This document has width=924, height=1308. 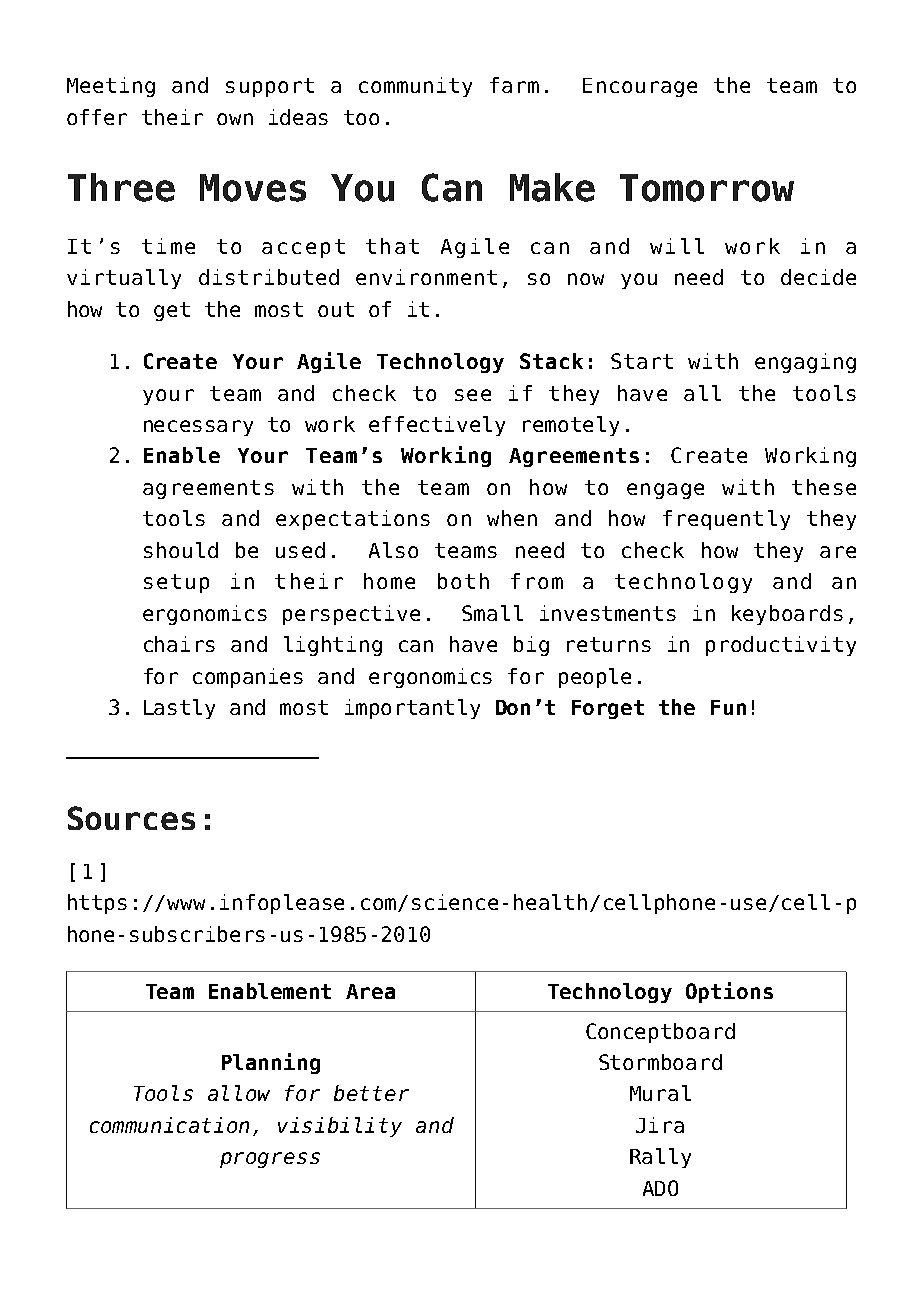 What do you see at coordinates (781, 646) in the document?
I see `productivity` at bounding box center [781, 646].
